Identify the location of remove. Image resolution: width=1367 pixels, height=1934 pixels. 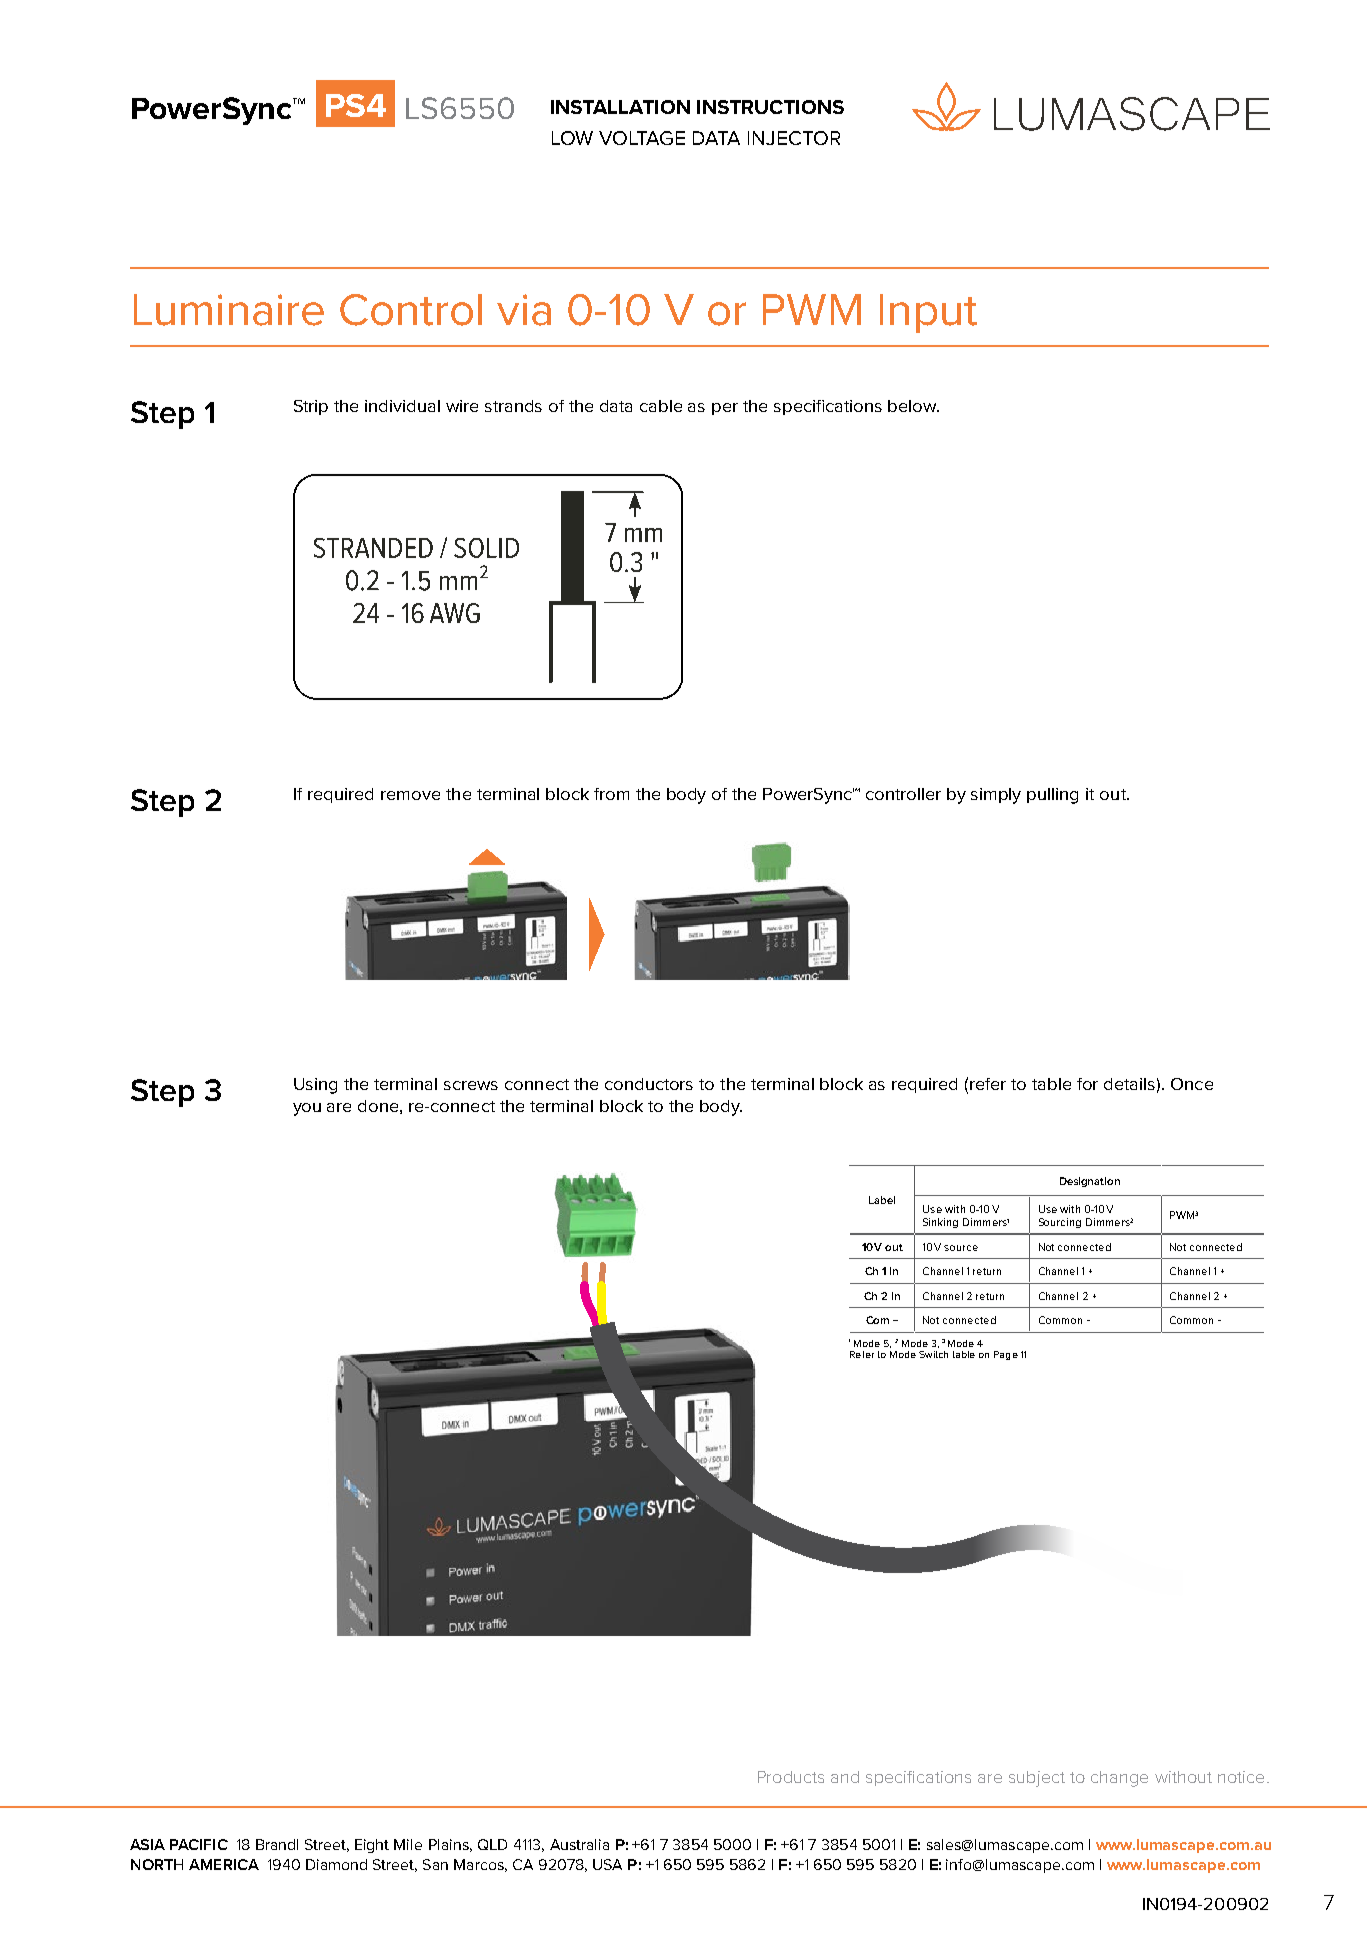
(410, 795).
